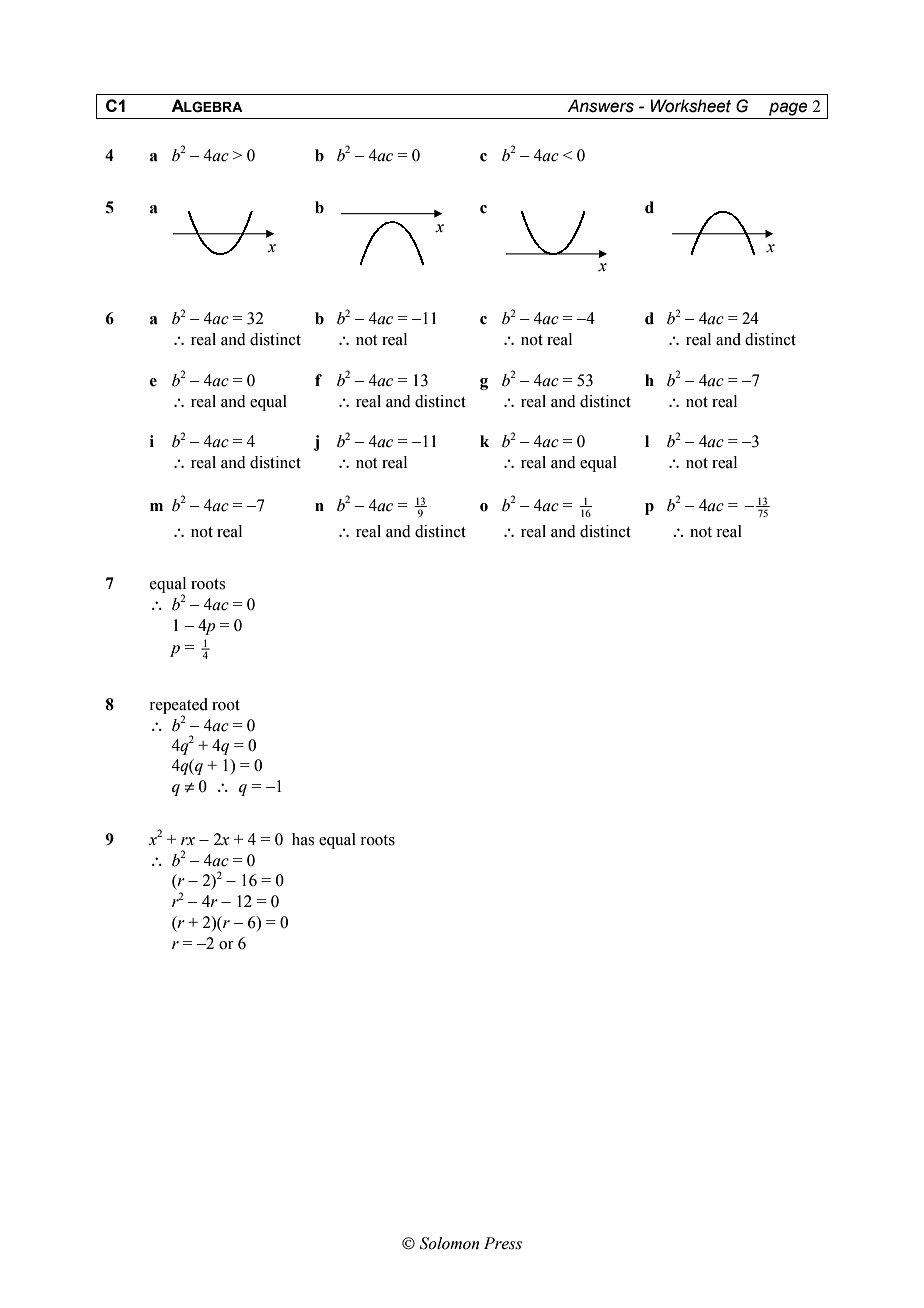 The image size is (924, 1308). What do you see at coordinates (303, 839) in the image?
I see `has` at bounding box center [303, 839].
